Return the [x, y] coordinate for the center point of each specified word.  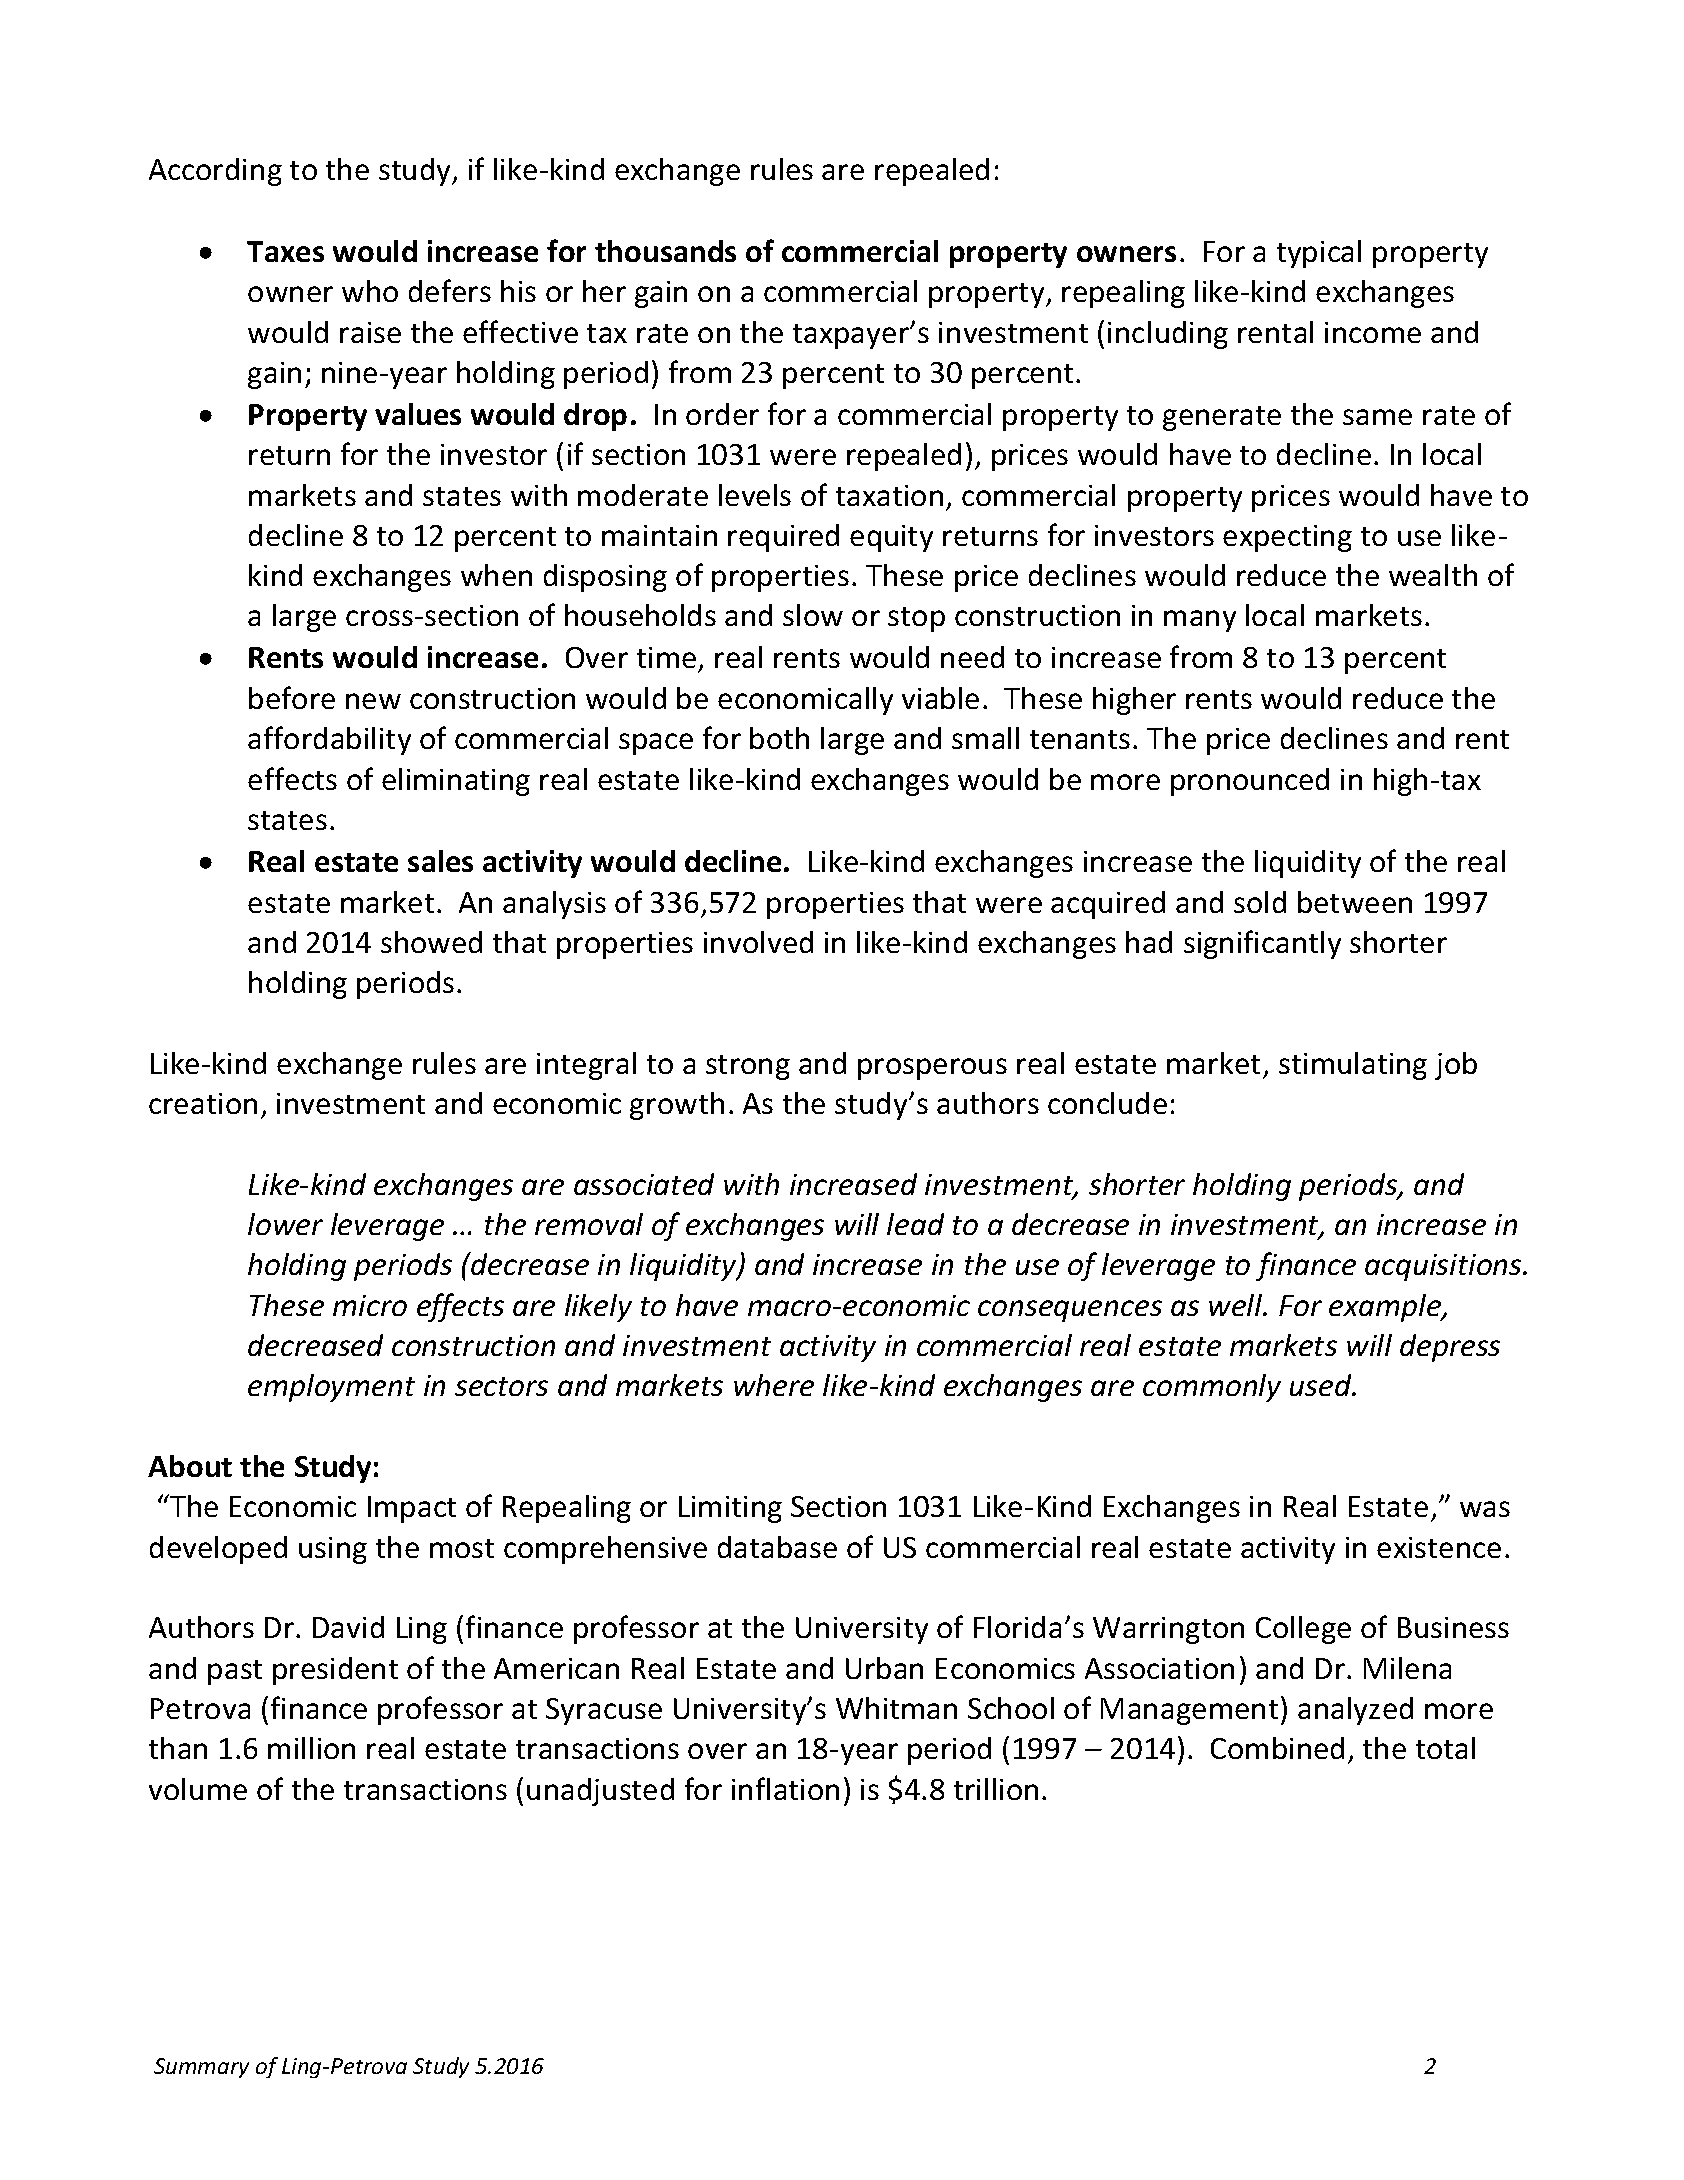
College [1303, 1630]
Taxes [285, 251]
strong [748, 1067]
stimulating [1353, 1066]
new [373, 701]
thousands [665, 251]
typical [1319, 254]
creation [203, 1103]
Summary [201, 2068]
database [777, 1547]
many [1200, 621]
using [333, 1550]
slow [813, 615]
